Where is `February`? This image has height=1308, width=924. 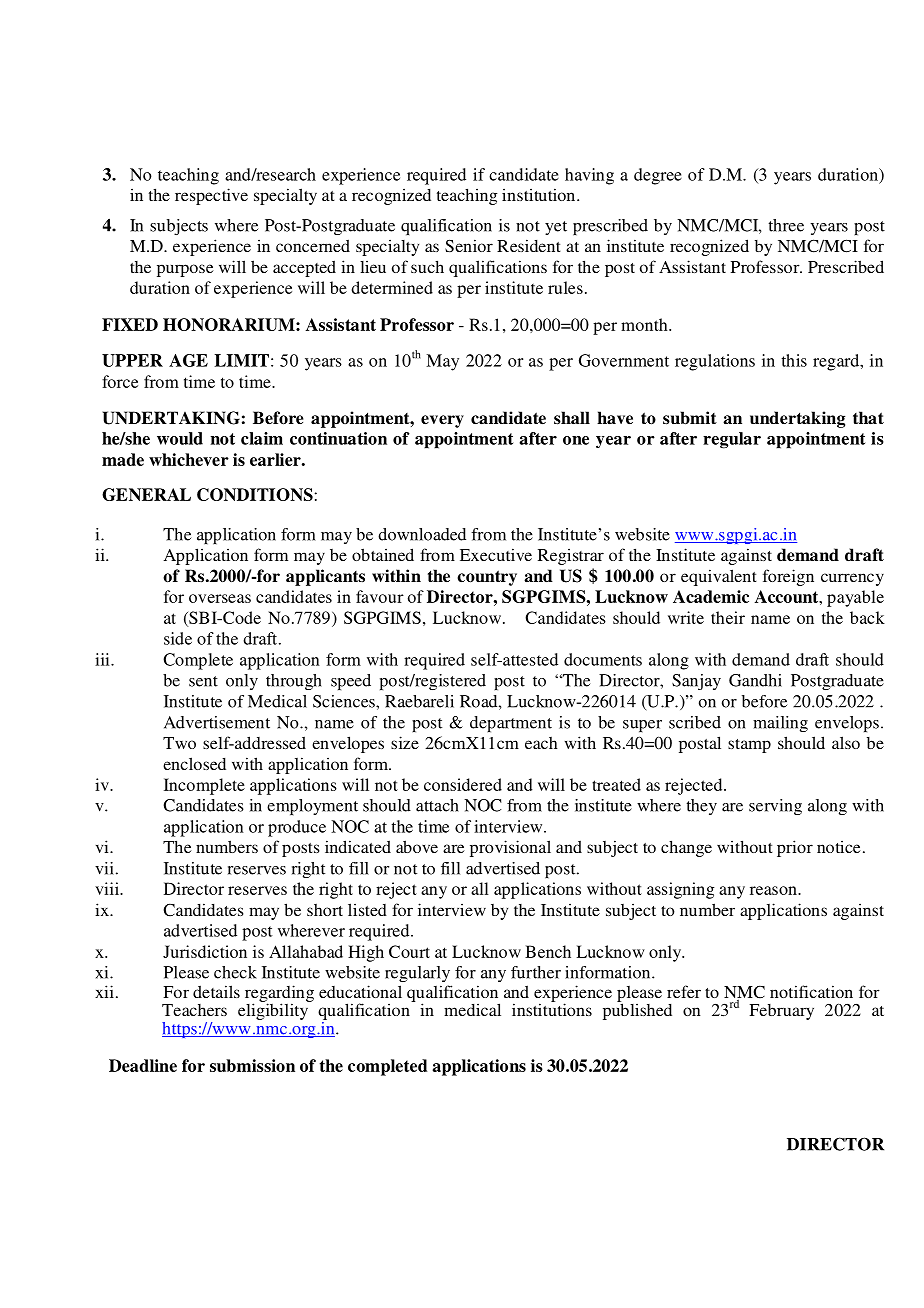
February is located at coordinates (781, 1012).
